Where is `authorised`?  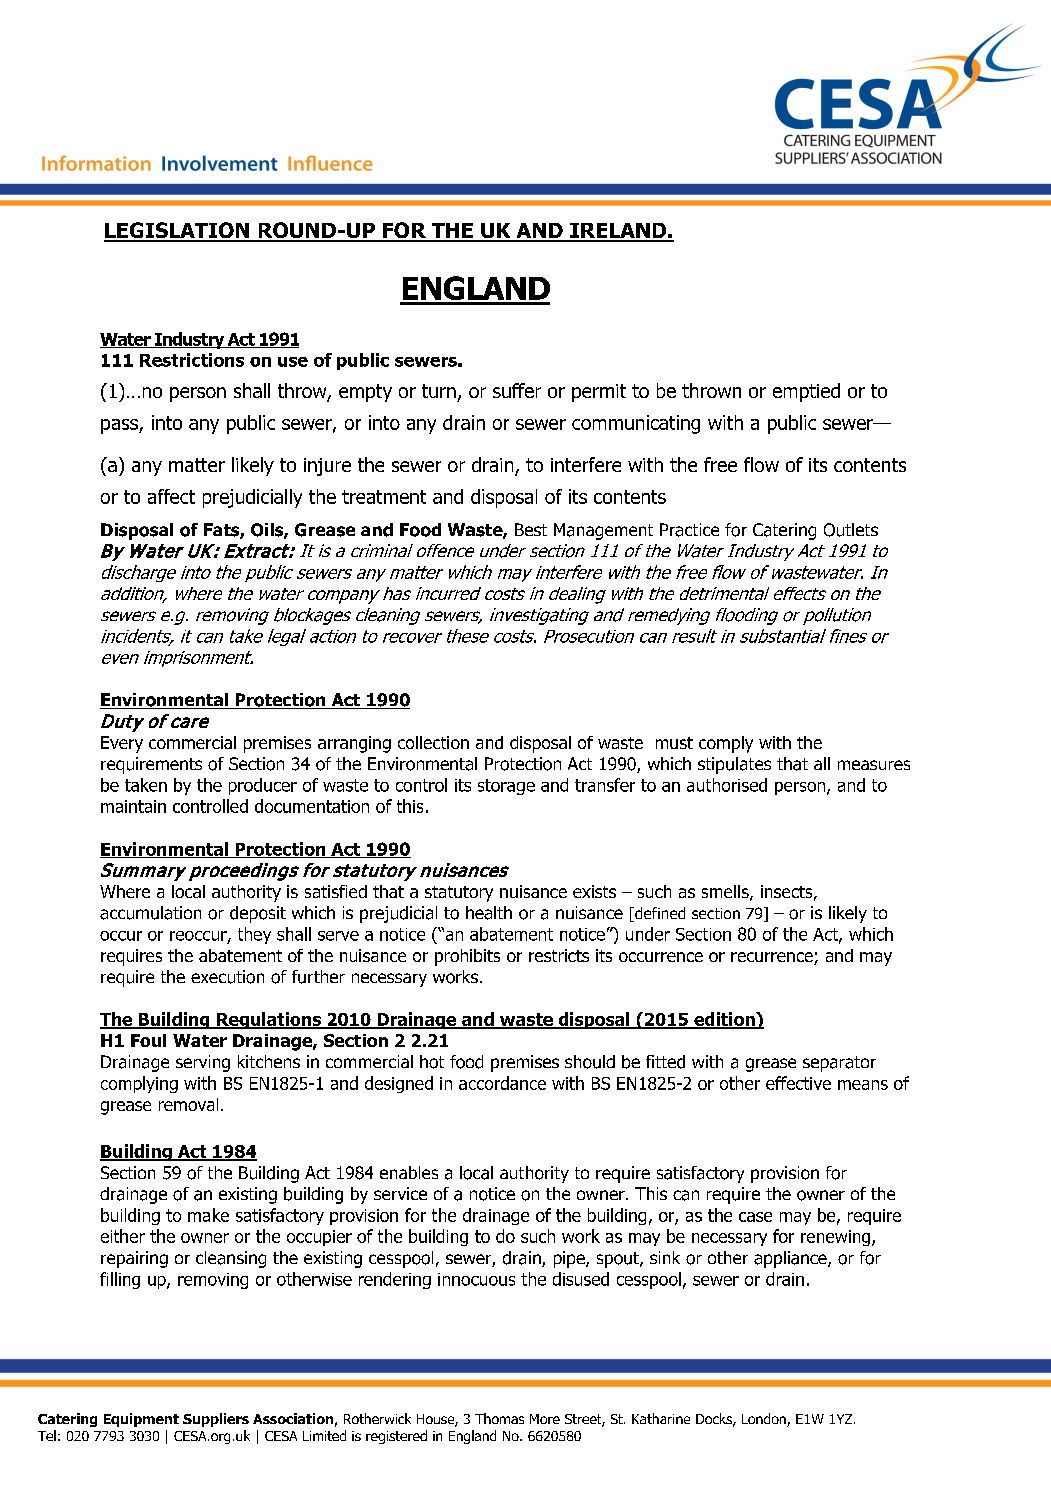 authorised is located at coordinates (727, 785).
